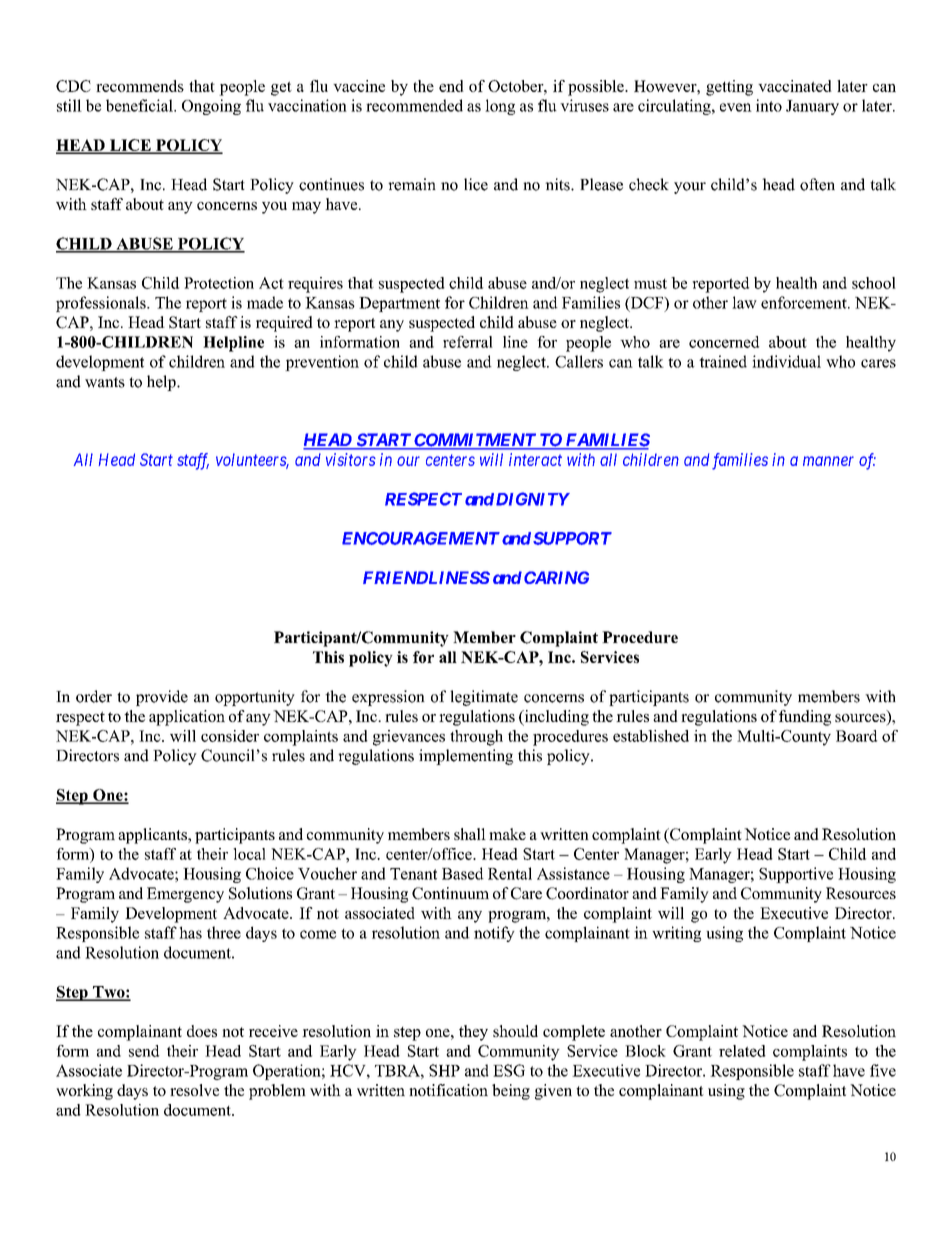 The image size is (952, 1233). What do you see at coordinates (769, 105) in the image?
I see `into` at bounding box center [769, 105].
